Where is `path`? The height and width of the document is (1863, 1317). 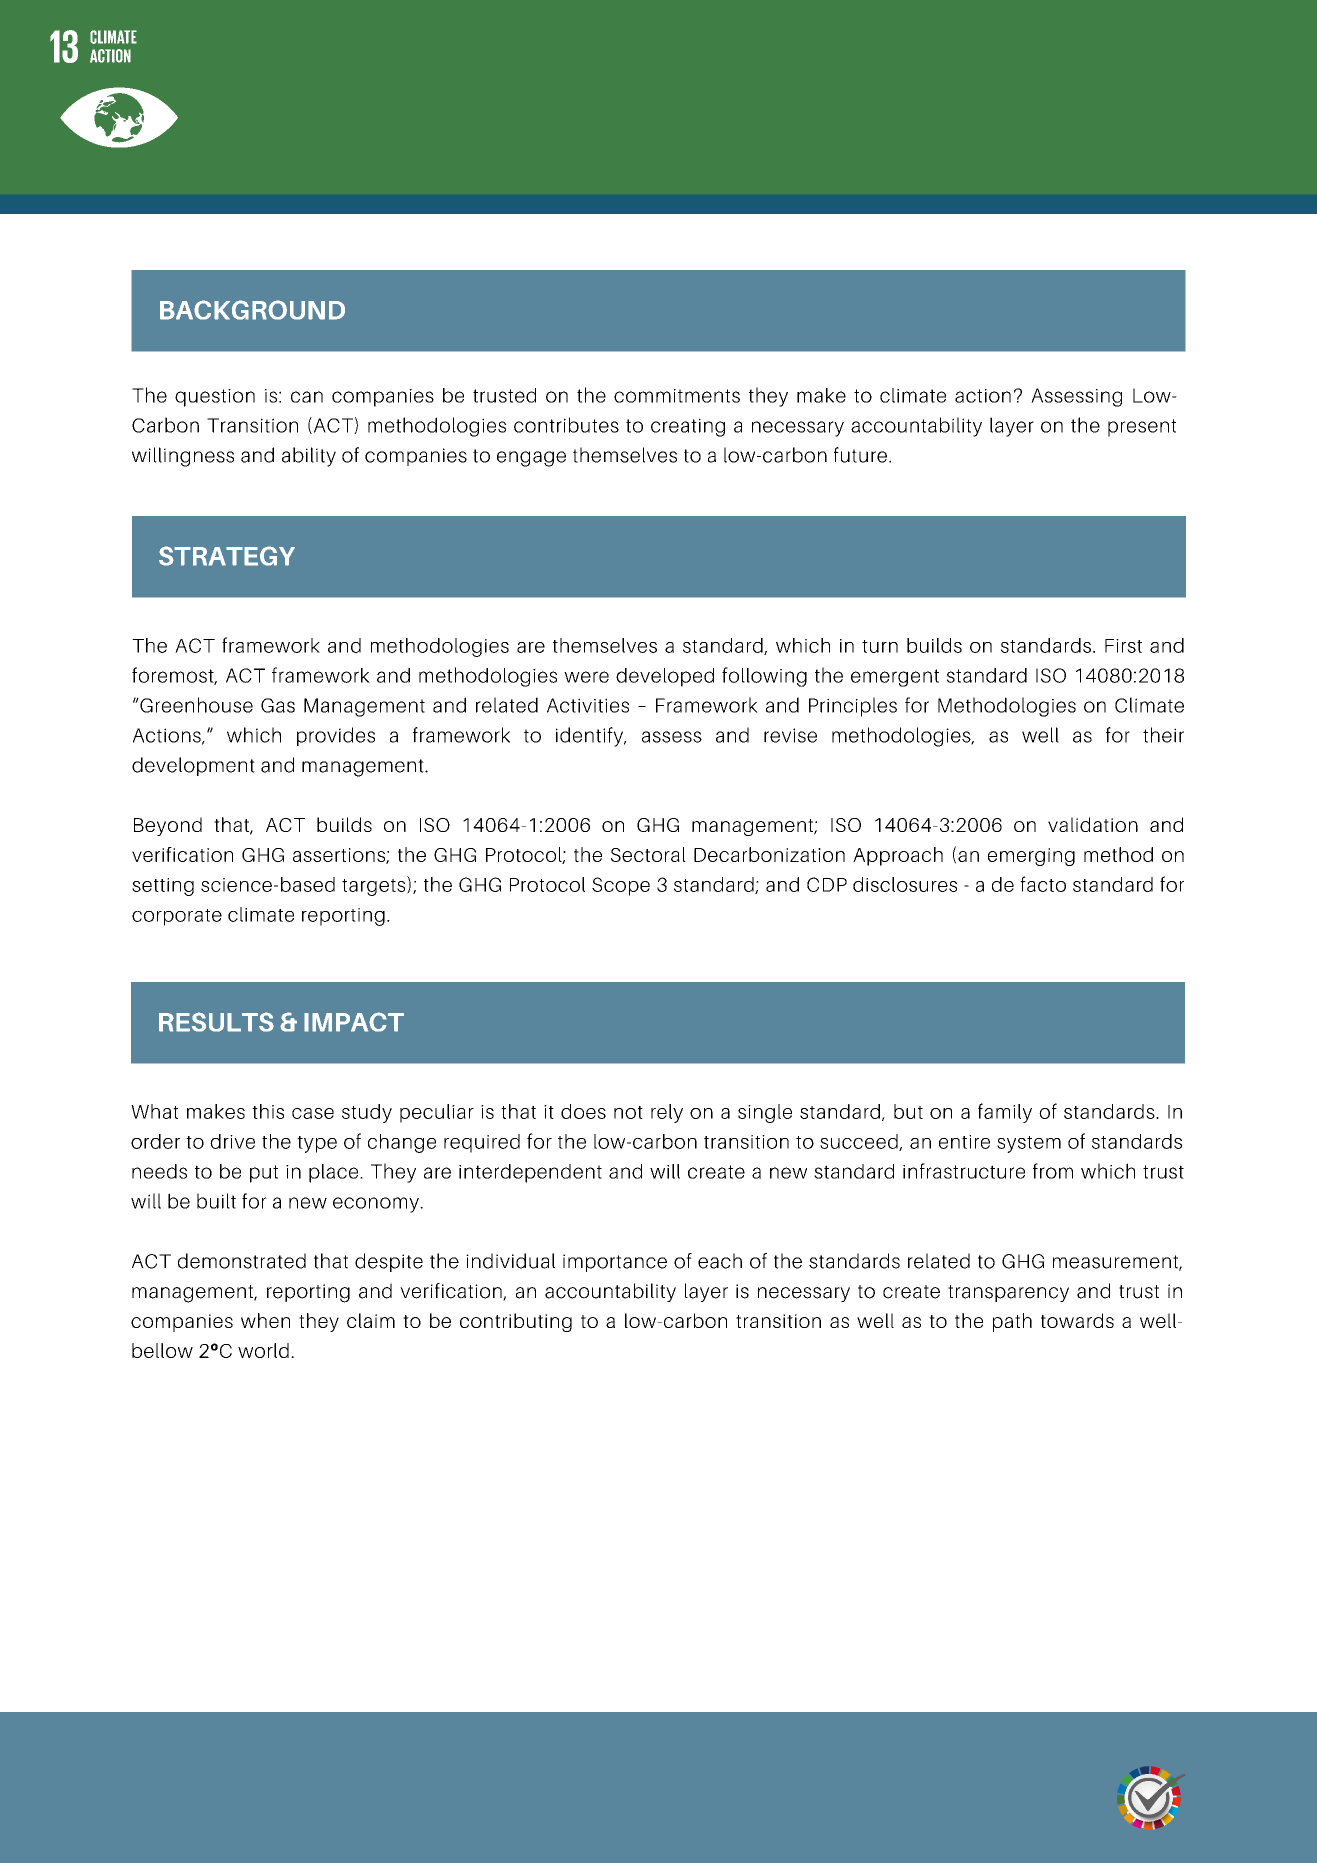
path is located at coordinates (1012, 1322).
